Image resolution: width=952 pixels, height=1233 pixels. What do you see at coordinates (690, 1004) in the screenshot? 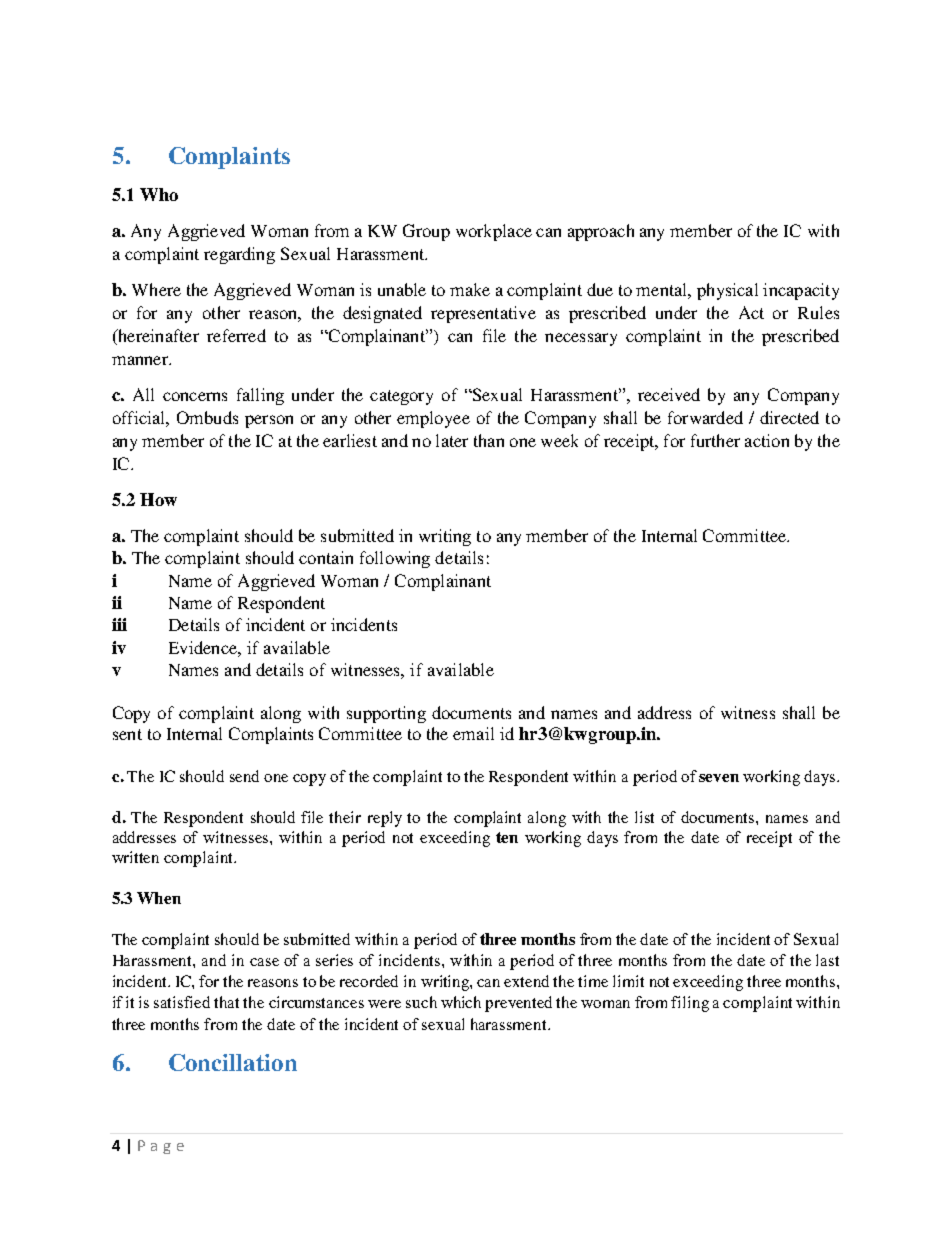
I see `filing` at bounding box center [690, 1004].
